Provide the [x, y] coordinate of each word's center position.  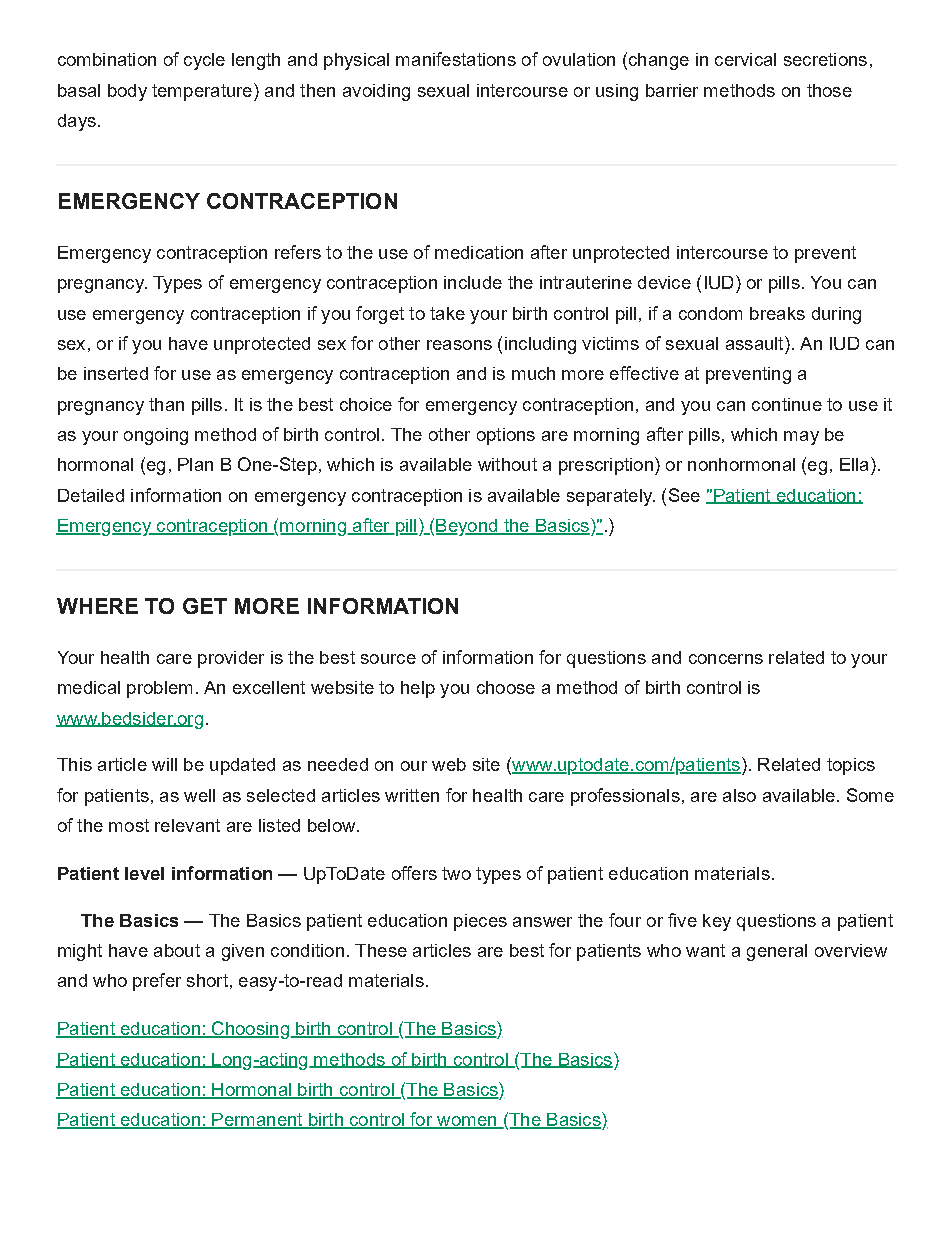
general [777, 952]
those [829, 90]
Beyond [468, 527]
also [739, 795]
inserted [116, 373]
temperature [202, 92]
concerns [726, 659]
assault [756, 343]
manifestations [456, 59]
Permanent [257, 1121]
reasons [459, 345]
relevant [187, 825]
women [467, 1122]
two [456, 873]
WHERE [97, 606]
